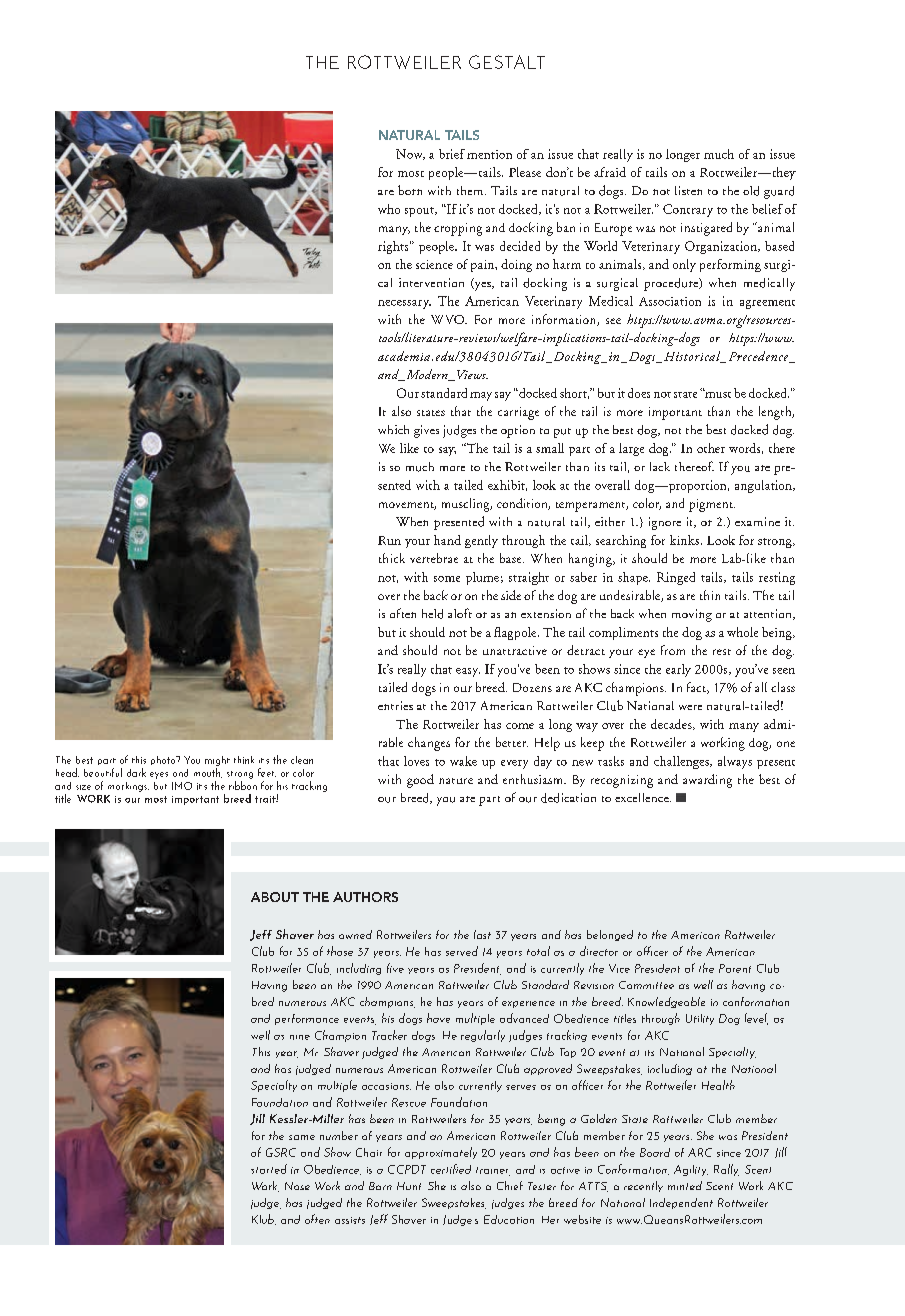 The image size is (905, 1316). Describe the element at coordinates (462, 951) in the image. I see `served` at that location.
